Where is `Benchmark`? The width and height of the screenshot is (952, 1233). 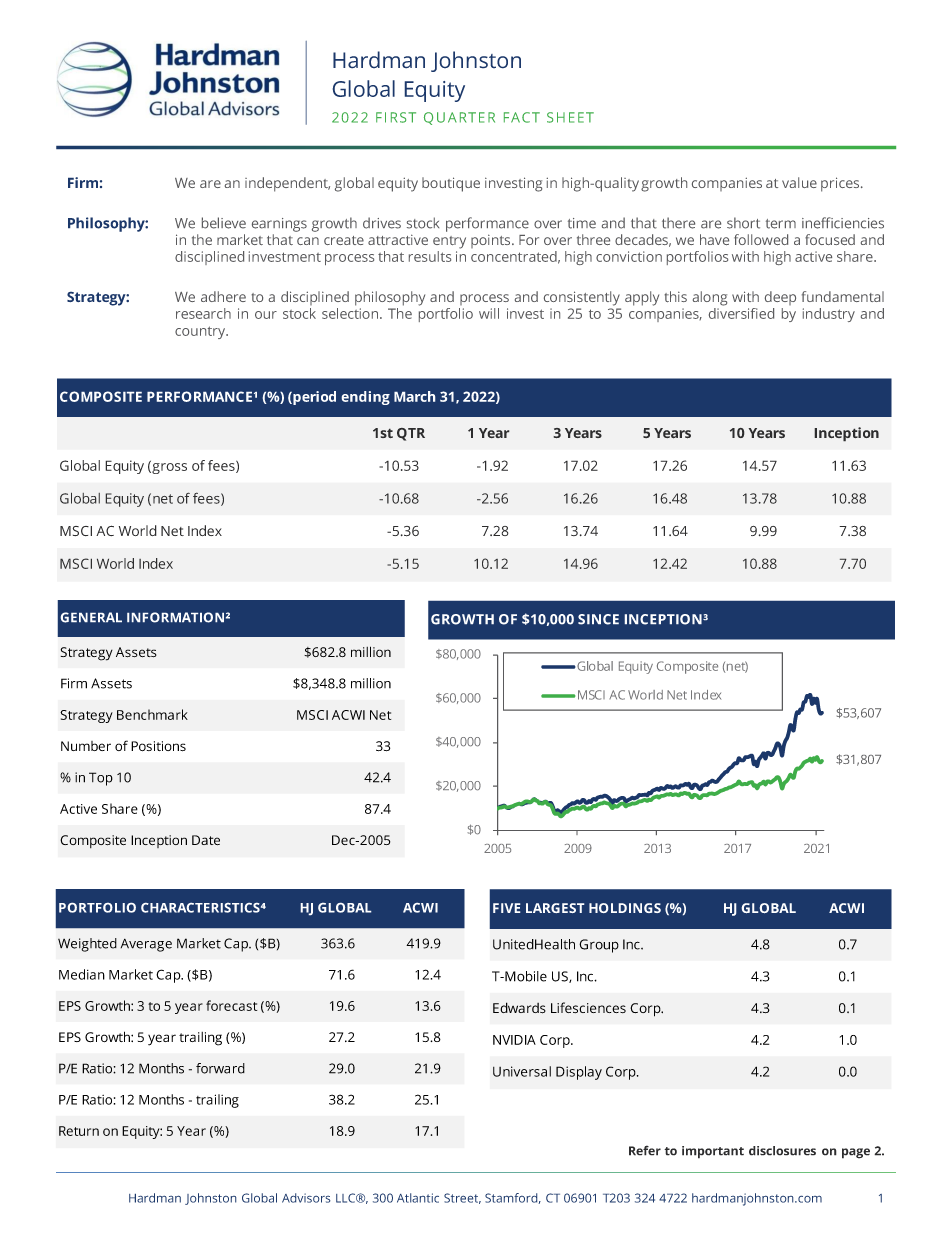 Benchmark is located at coordinates (152, 714).
